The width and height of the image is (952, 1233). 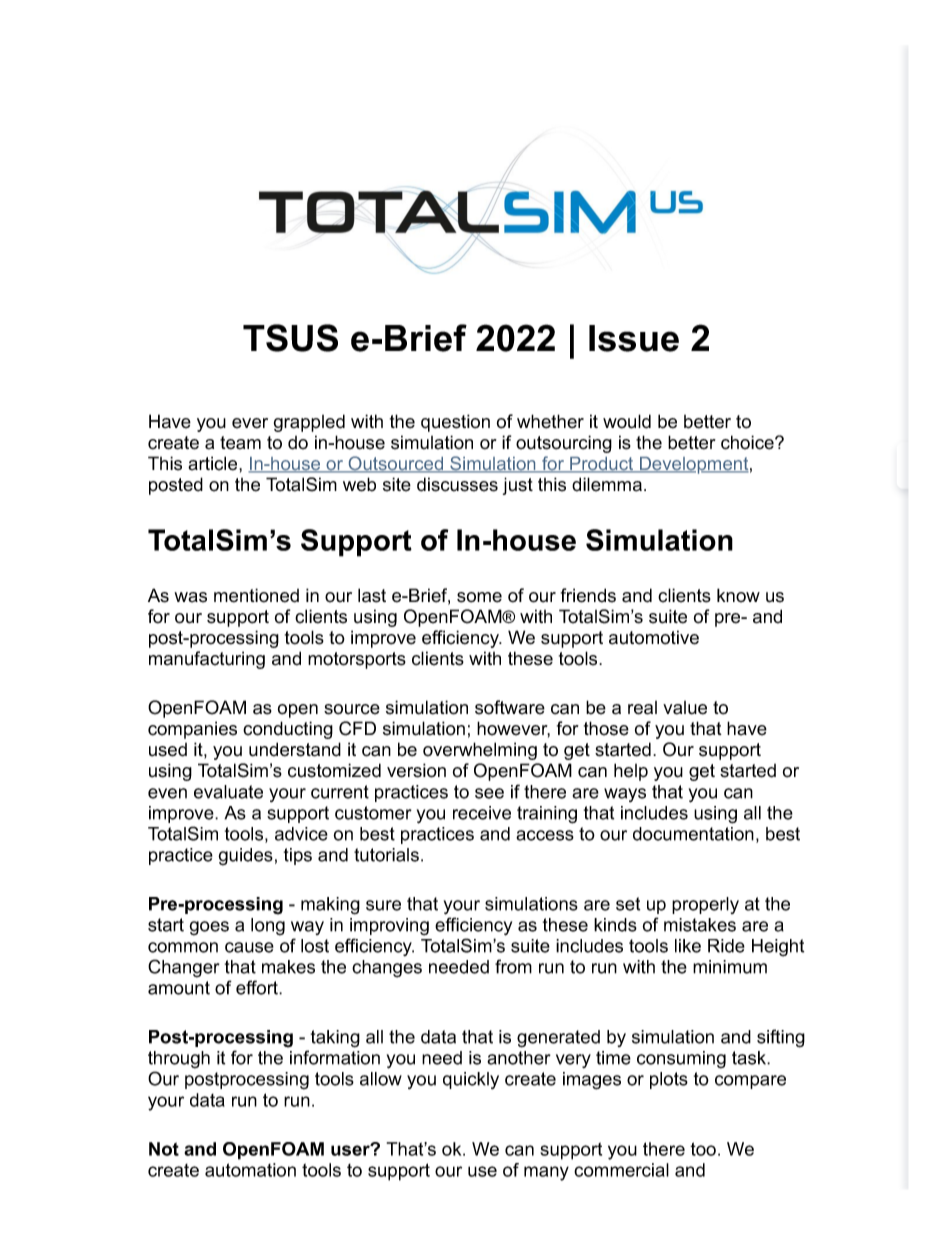 I want to click on sure, so click(x=383, y=905).
